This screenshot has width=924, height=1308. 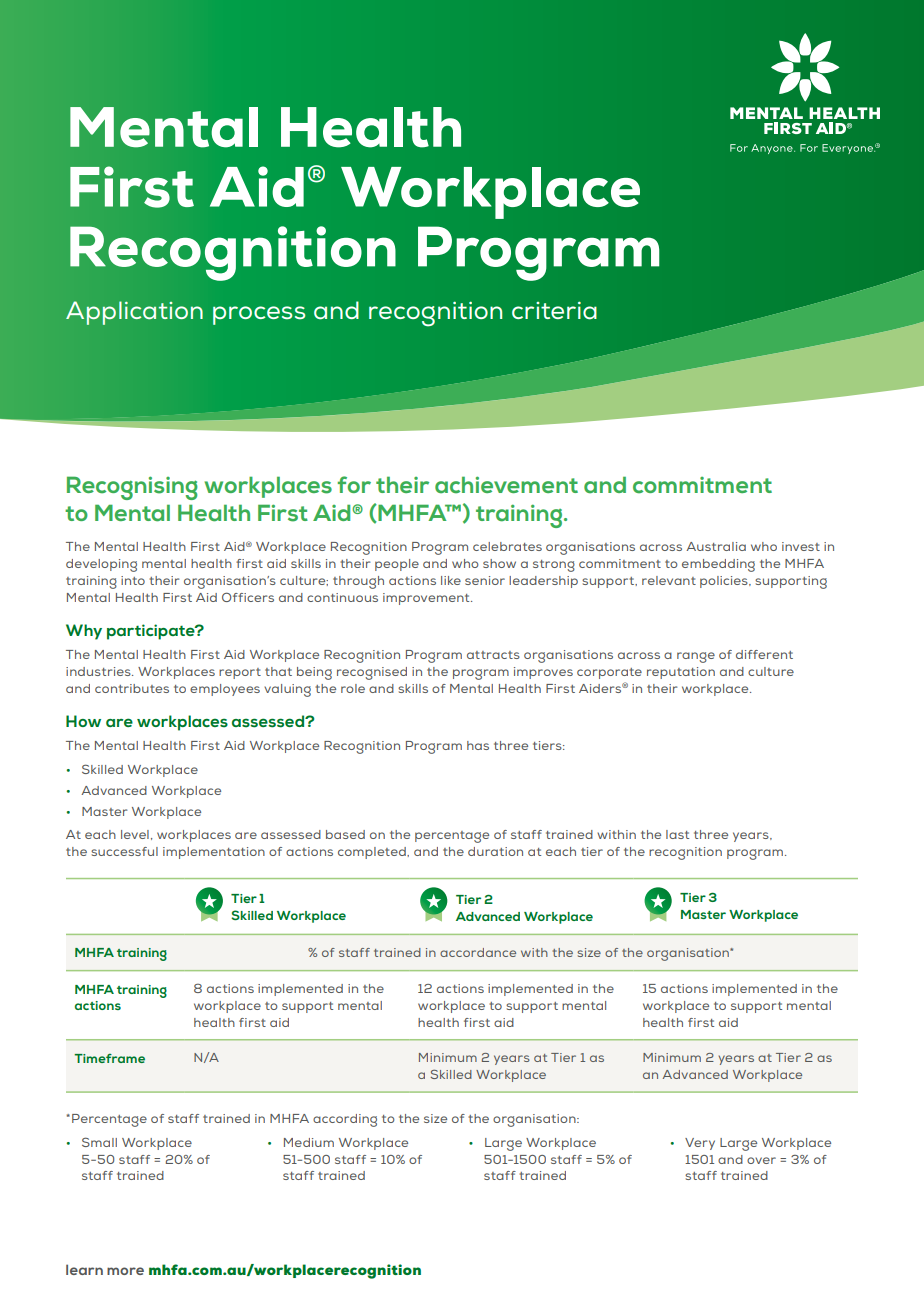 I want to click on achievement, so click(x=506, y=485).
